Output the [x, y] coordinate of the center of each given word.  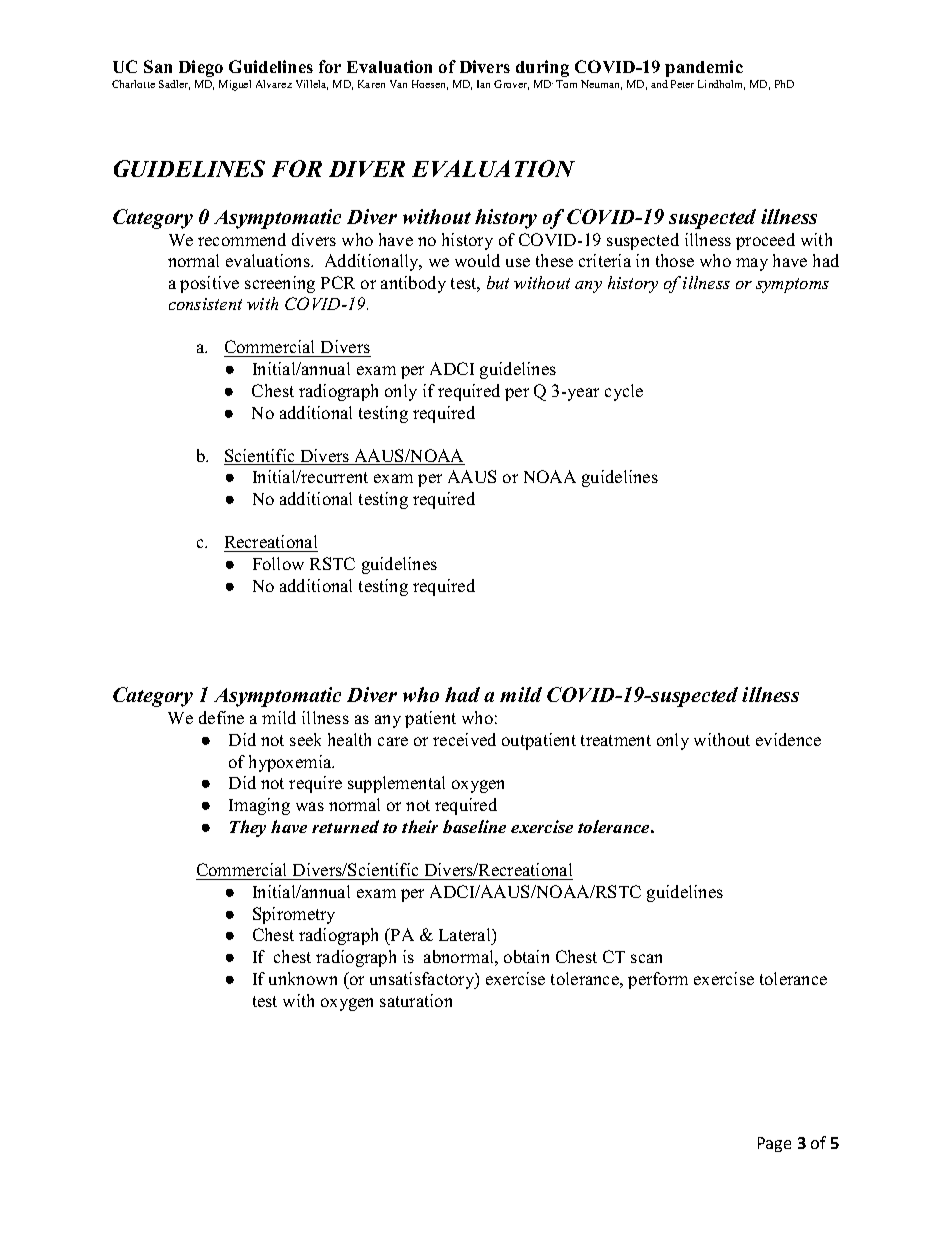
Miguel [235, 85]
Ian [483, 84]
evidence [788, 739]
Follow [278, 563]
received [464, 739]
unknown [303, 978]
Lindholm [721, 85]
